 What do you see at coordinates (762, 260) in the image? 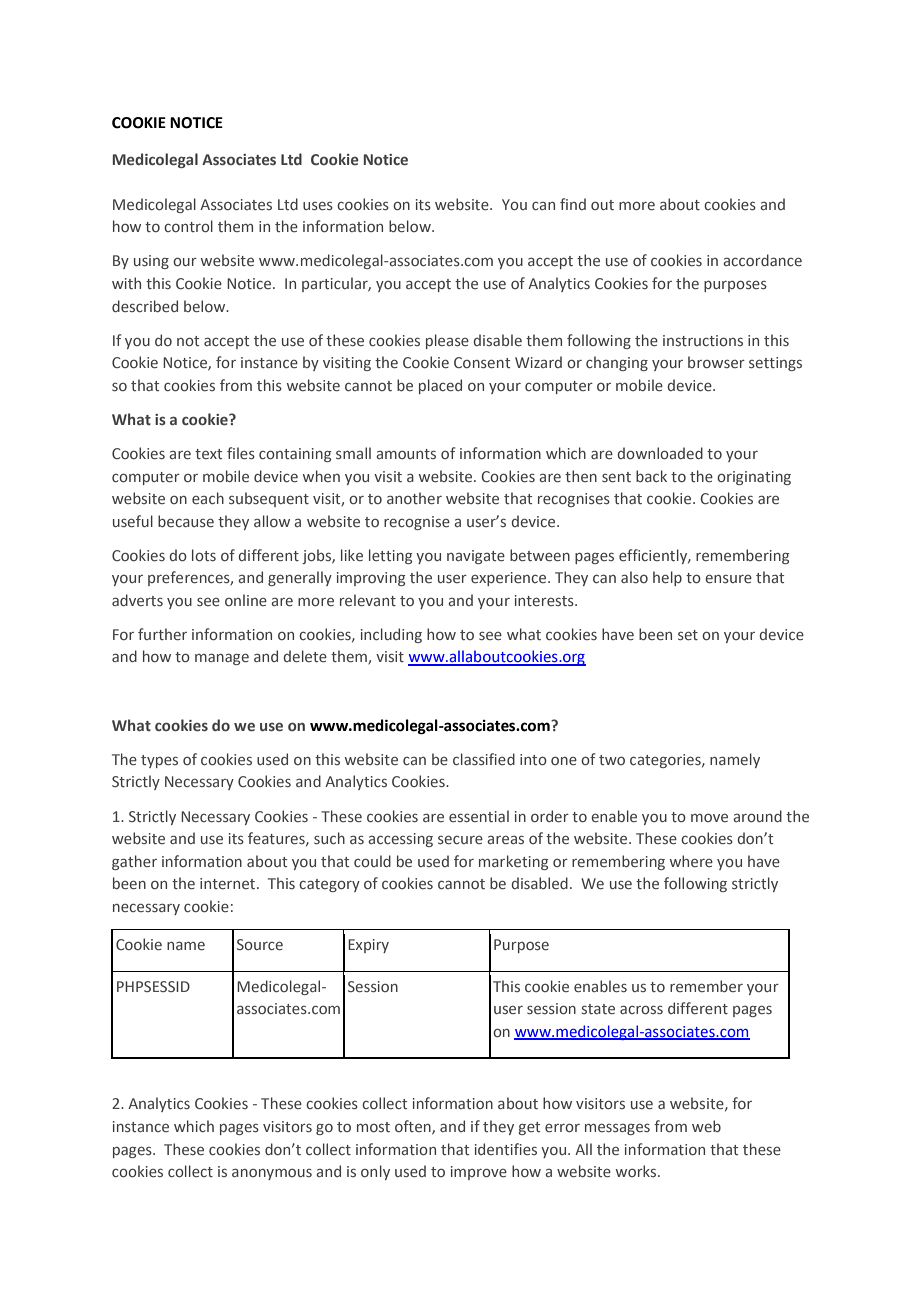
I see `accordance` at bounding box center [762, 260].
